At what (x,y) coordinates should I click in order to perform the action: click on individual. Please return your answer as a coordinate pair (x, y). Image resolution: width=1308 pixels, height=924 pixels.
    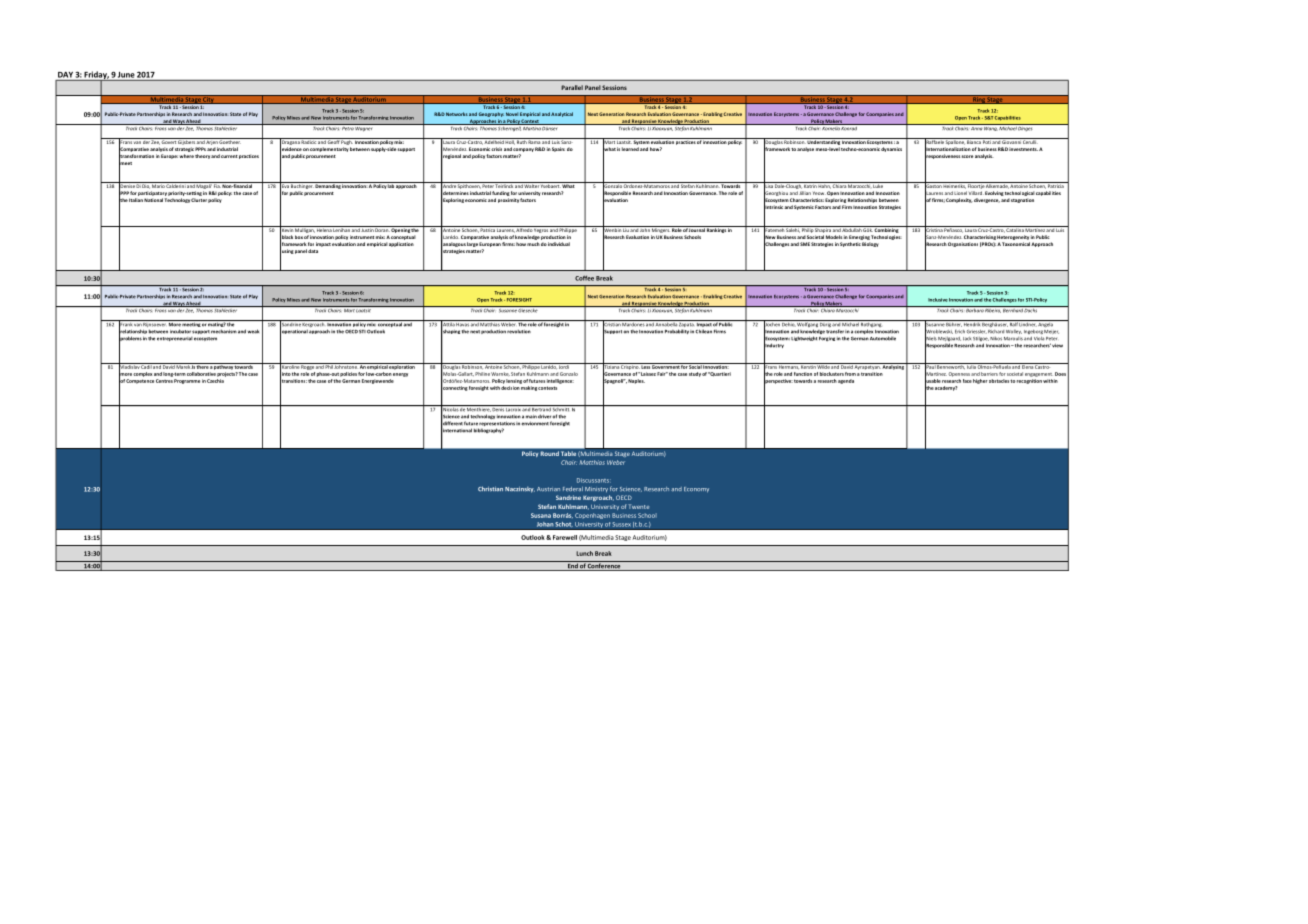
    Looking at the image, I should click on (559, 244).
